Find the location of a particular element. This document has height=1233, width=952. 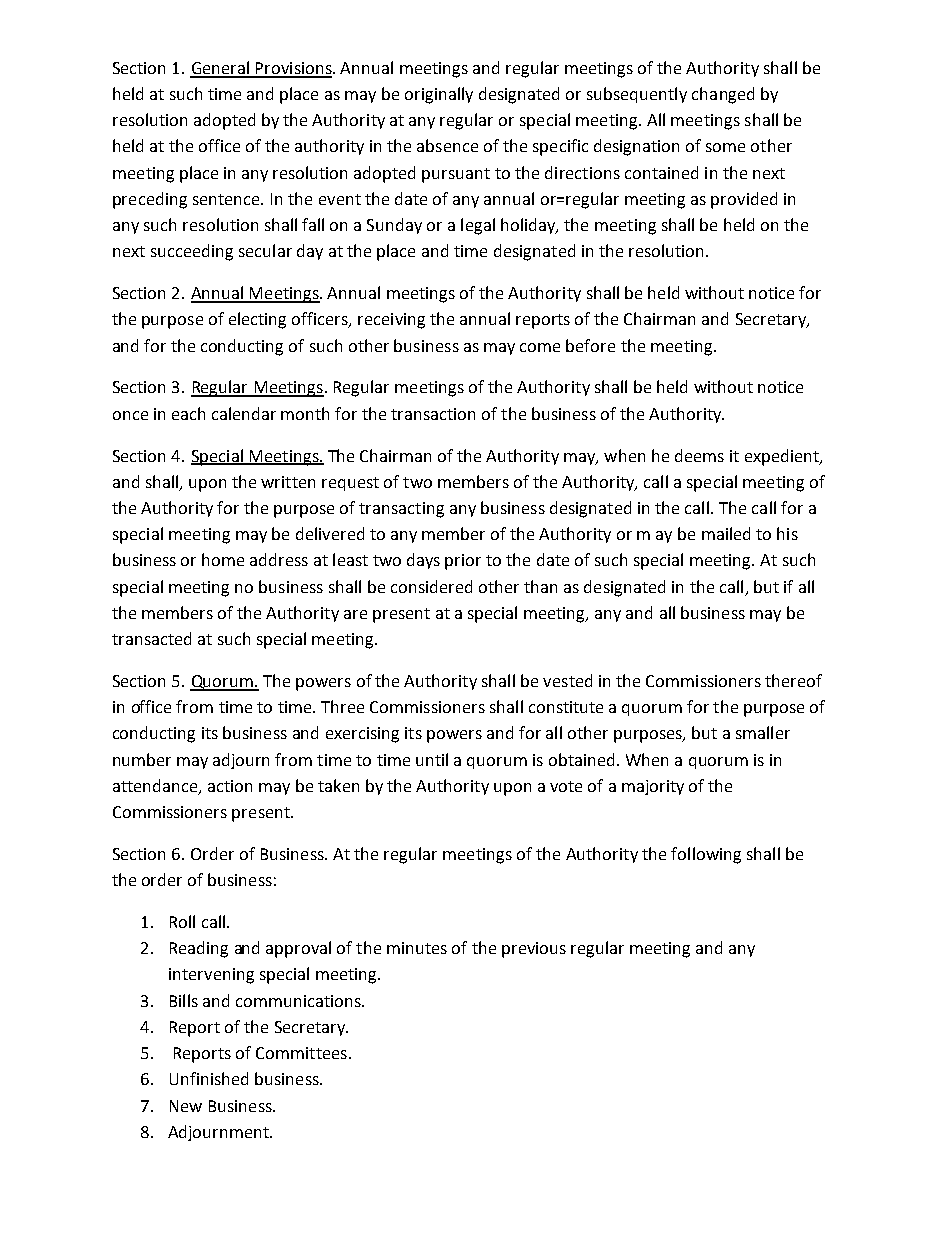

absence is located at coordinates (447, 145).
